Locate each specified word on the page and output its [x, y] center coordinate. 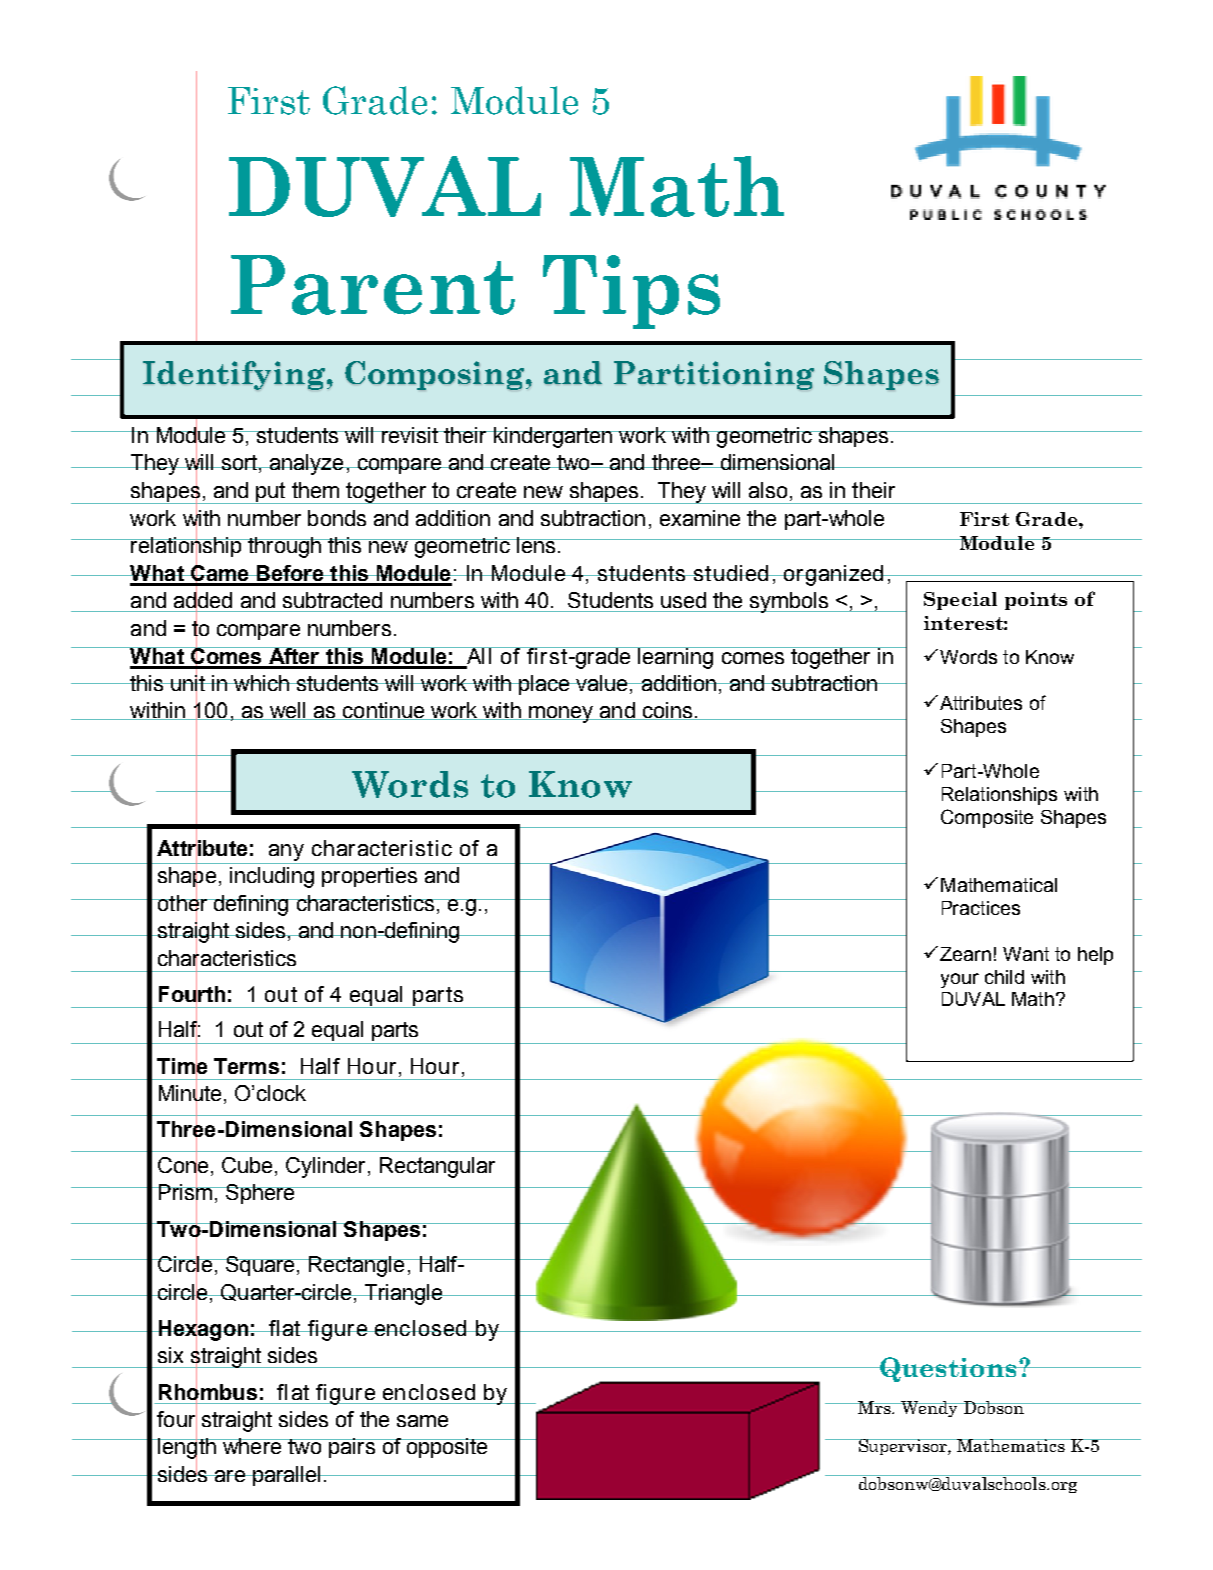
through [284, 547]
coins [667, 711]
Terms [246, 1066]
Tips [631, 292]
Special [960, 601]
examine [700, 518]
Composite [987, 818]
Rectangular [437, 1167]
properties [369, 877]
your [960, 980]
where [252, 1446]
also [768, 490]
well [288, 711]
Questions [949, 1369]
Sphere [260, 1194]
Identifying [234, 375]
